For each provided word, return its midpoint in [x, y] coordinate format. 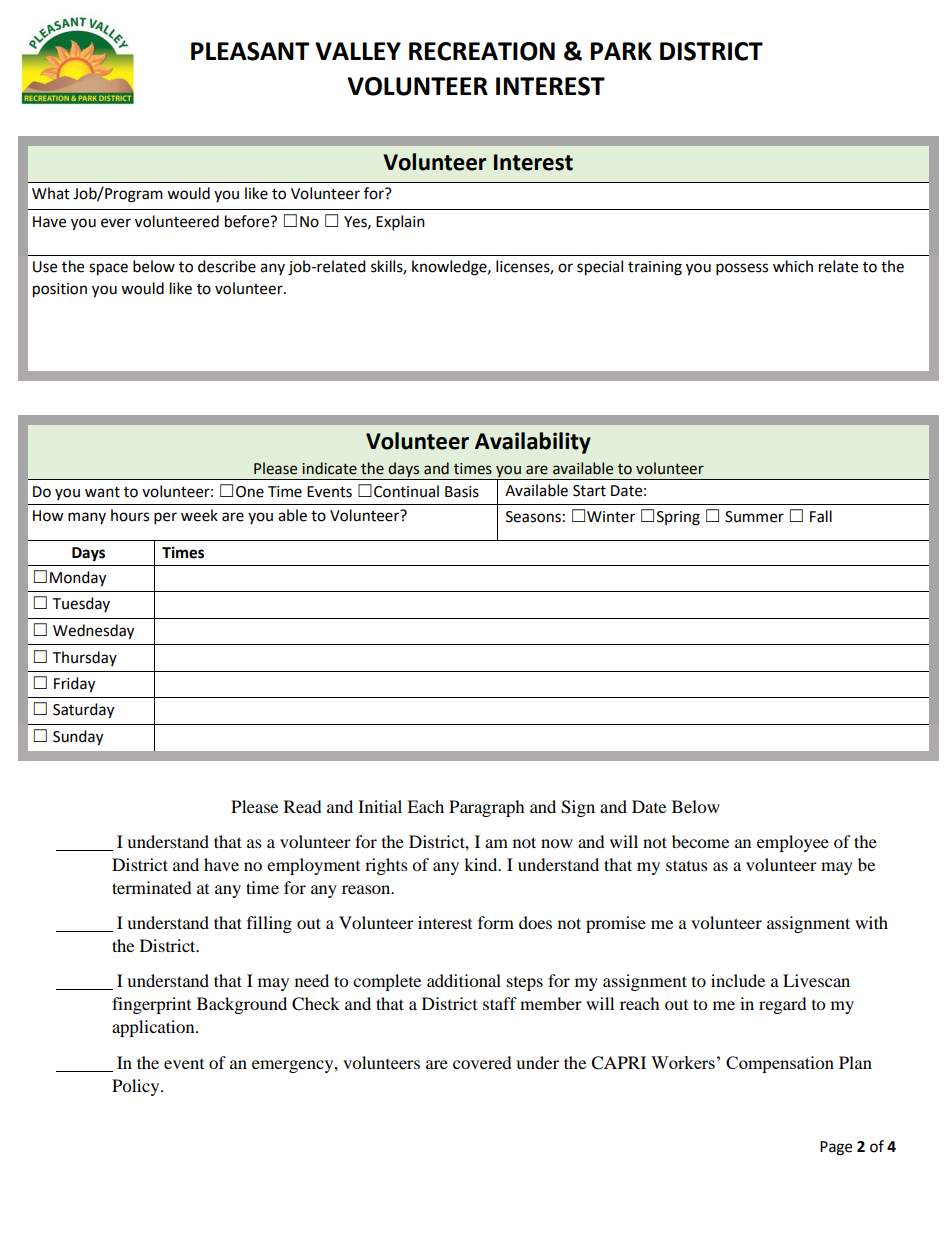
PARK [621, 51]
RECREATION [482, 51]
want [102, 492]
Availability [533, 443]
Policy [137, 1087]
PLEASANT [250, 51]
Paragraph [487, 808]
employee [793, 843]
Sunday [78, 738]
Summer [754, 517]
